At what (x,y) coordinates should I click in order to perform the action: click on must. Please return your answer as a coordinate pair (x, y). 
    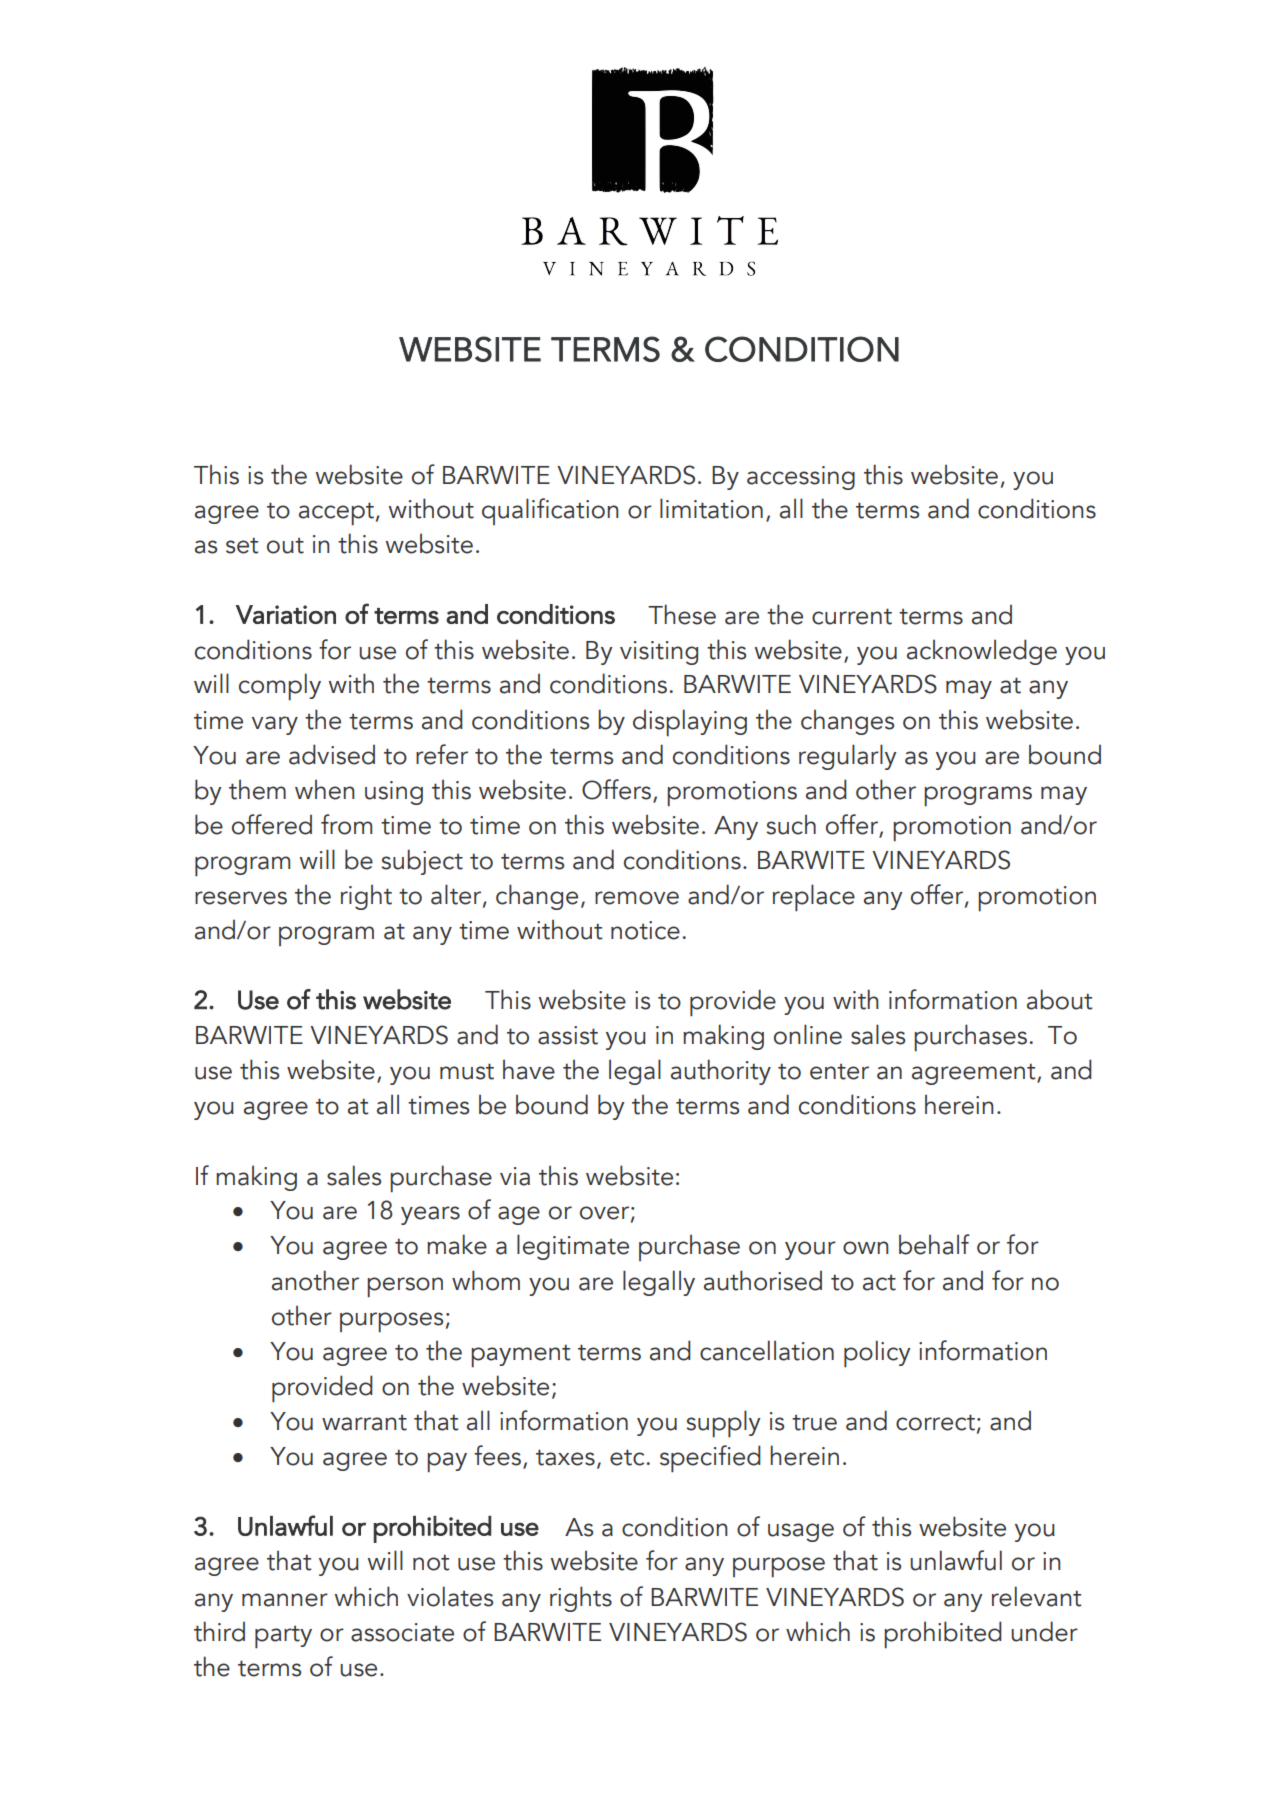
    Looking at the image, I should click on (467, 1071).
